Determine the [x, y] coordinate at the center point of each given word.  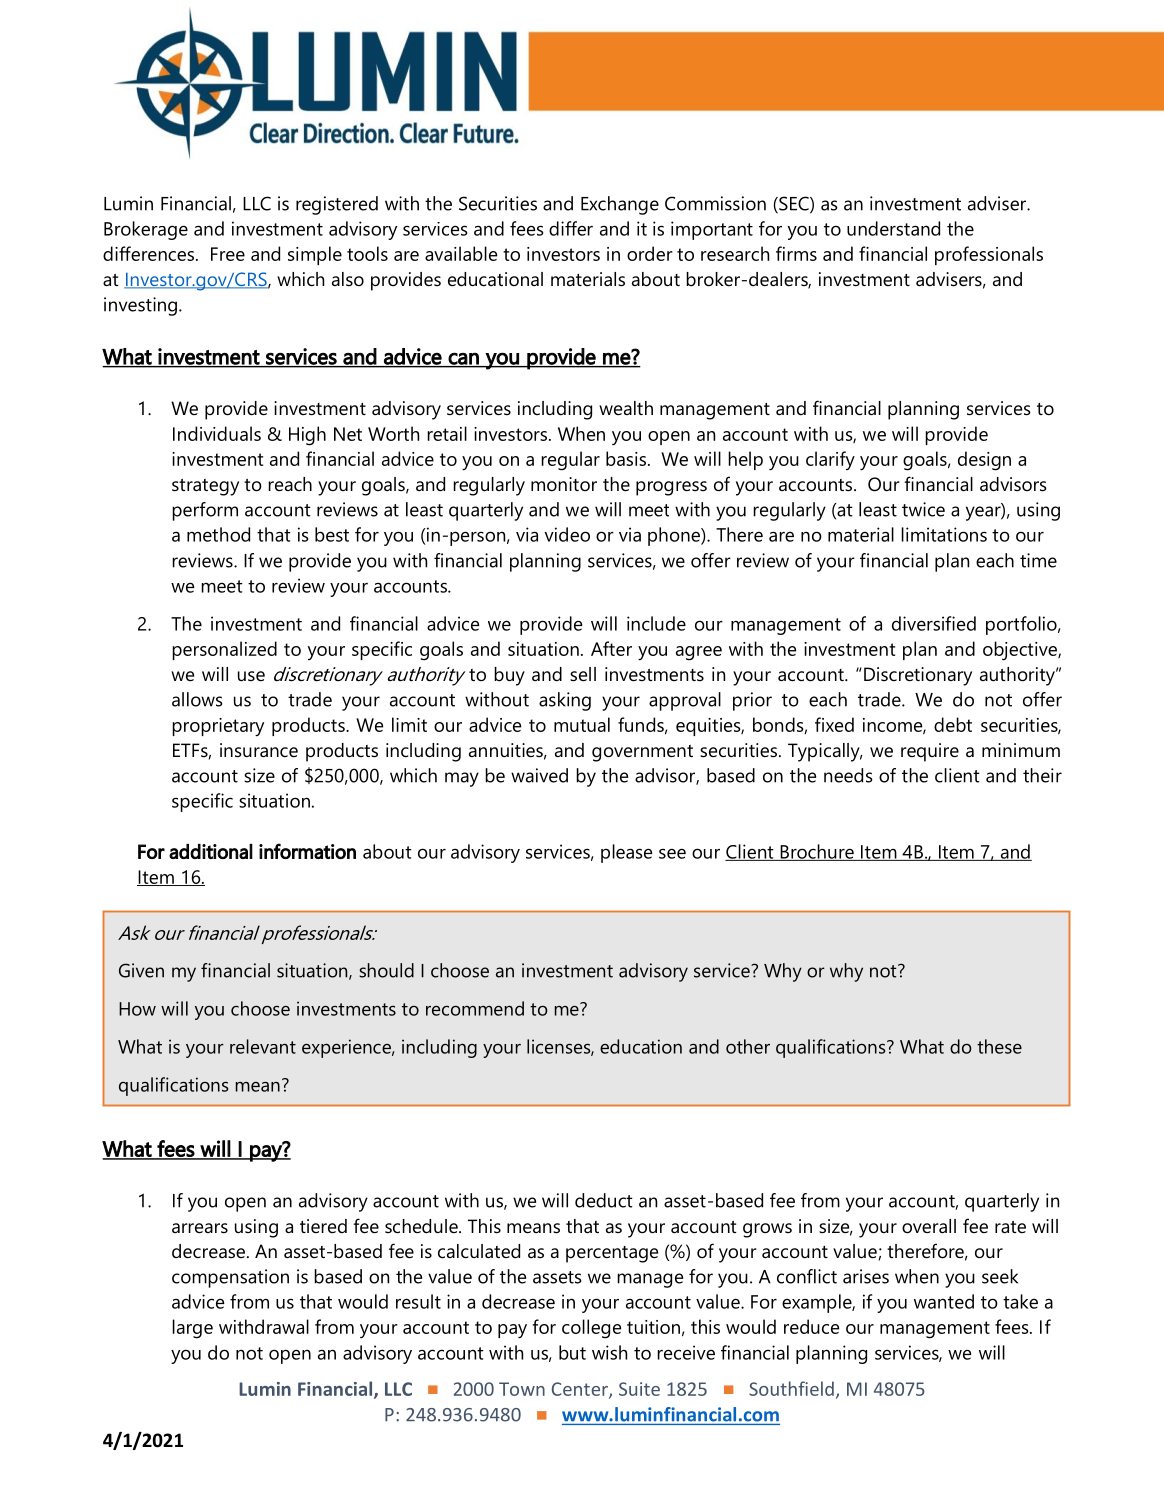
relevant [263, 1046]
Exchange [620, 205]
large [192, 1329]
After [611, 648]
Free [228, 254]
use [251, 676]
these [999, 1046]
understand [893, 228]
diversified [934, 623]
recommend [475, 1008]
